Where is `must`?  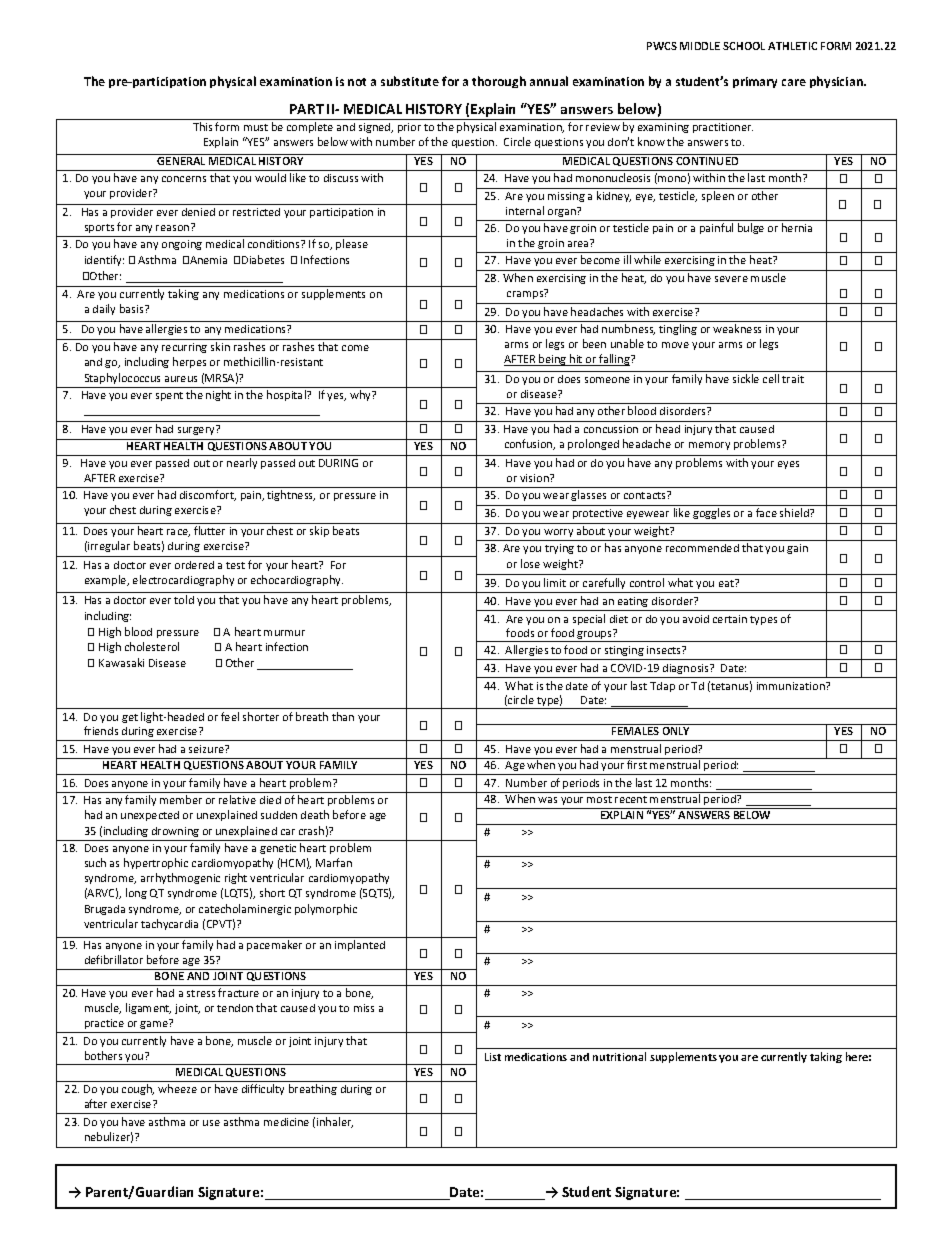
must is located at coordinates (256, 127).
